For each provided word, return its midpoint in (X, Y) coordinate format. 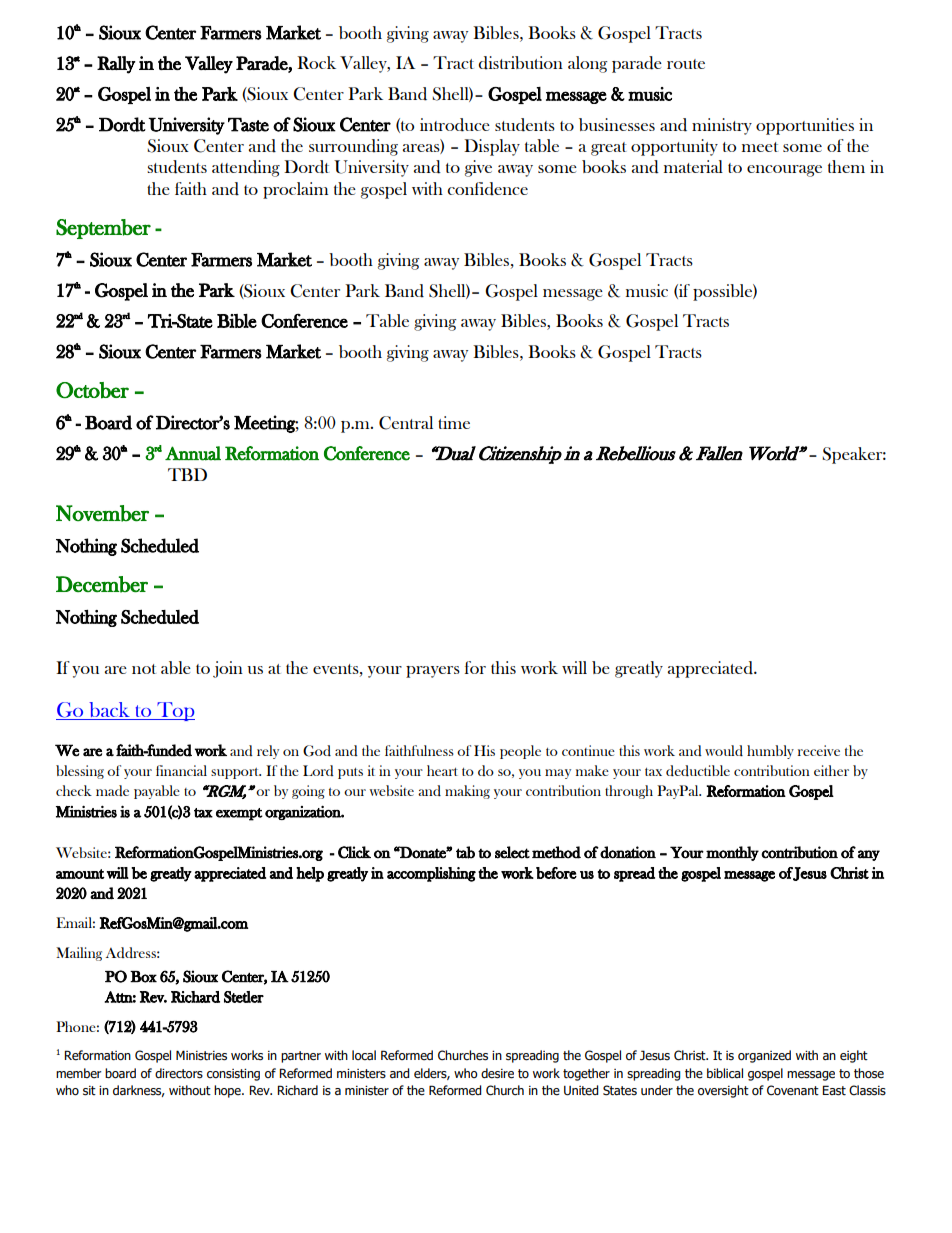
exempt (239, 814)
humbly (770, 752)
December (102, 584)
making (467, 792)
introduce (455, 125)
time (454, 422)
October (92, 390)
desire (497, 1073)
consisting (233, 1075)
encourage (784, 171)
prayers (433, 672)
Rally (116, 65)
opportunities (805, 126)
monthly (732, 853)
